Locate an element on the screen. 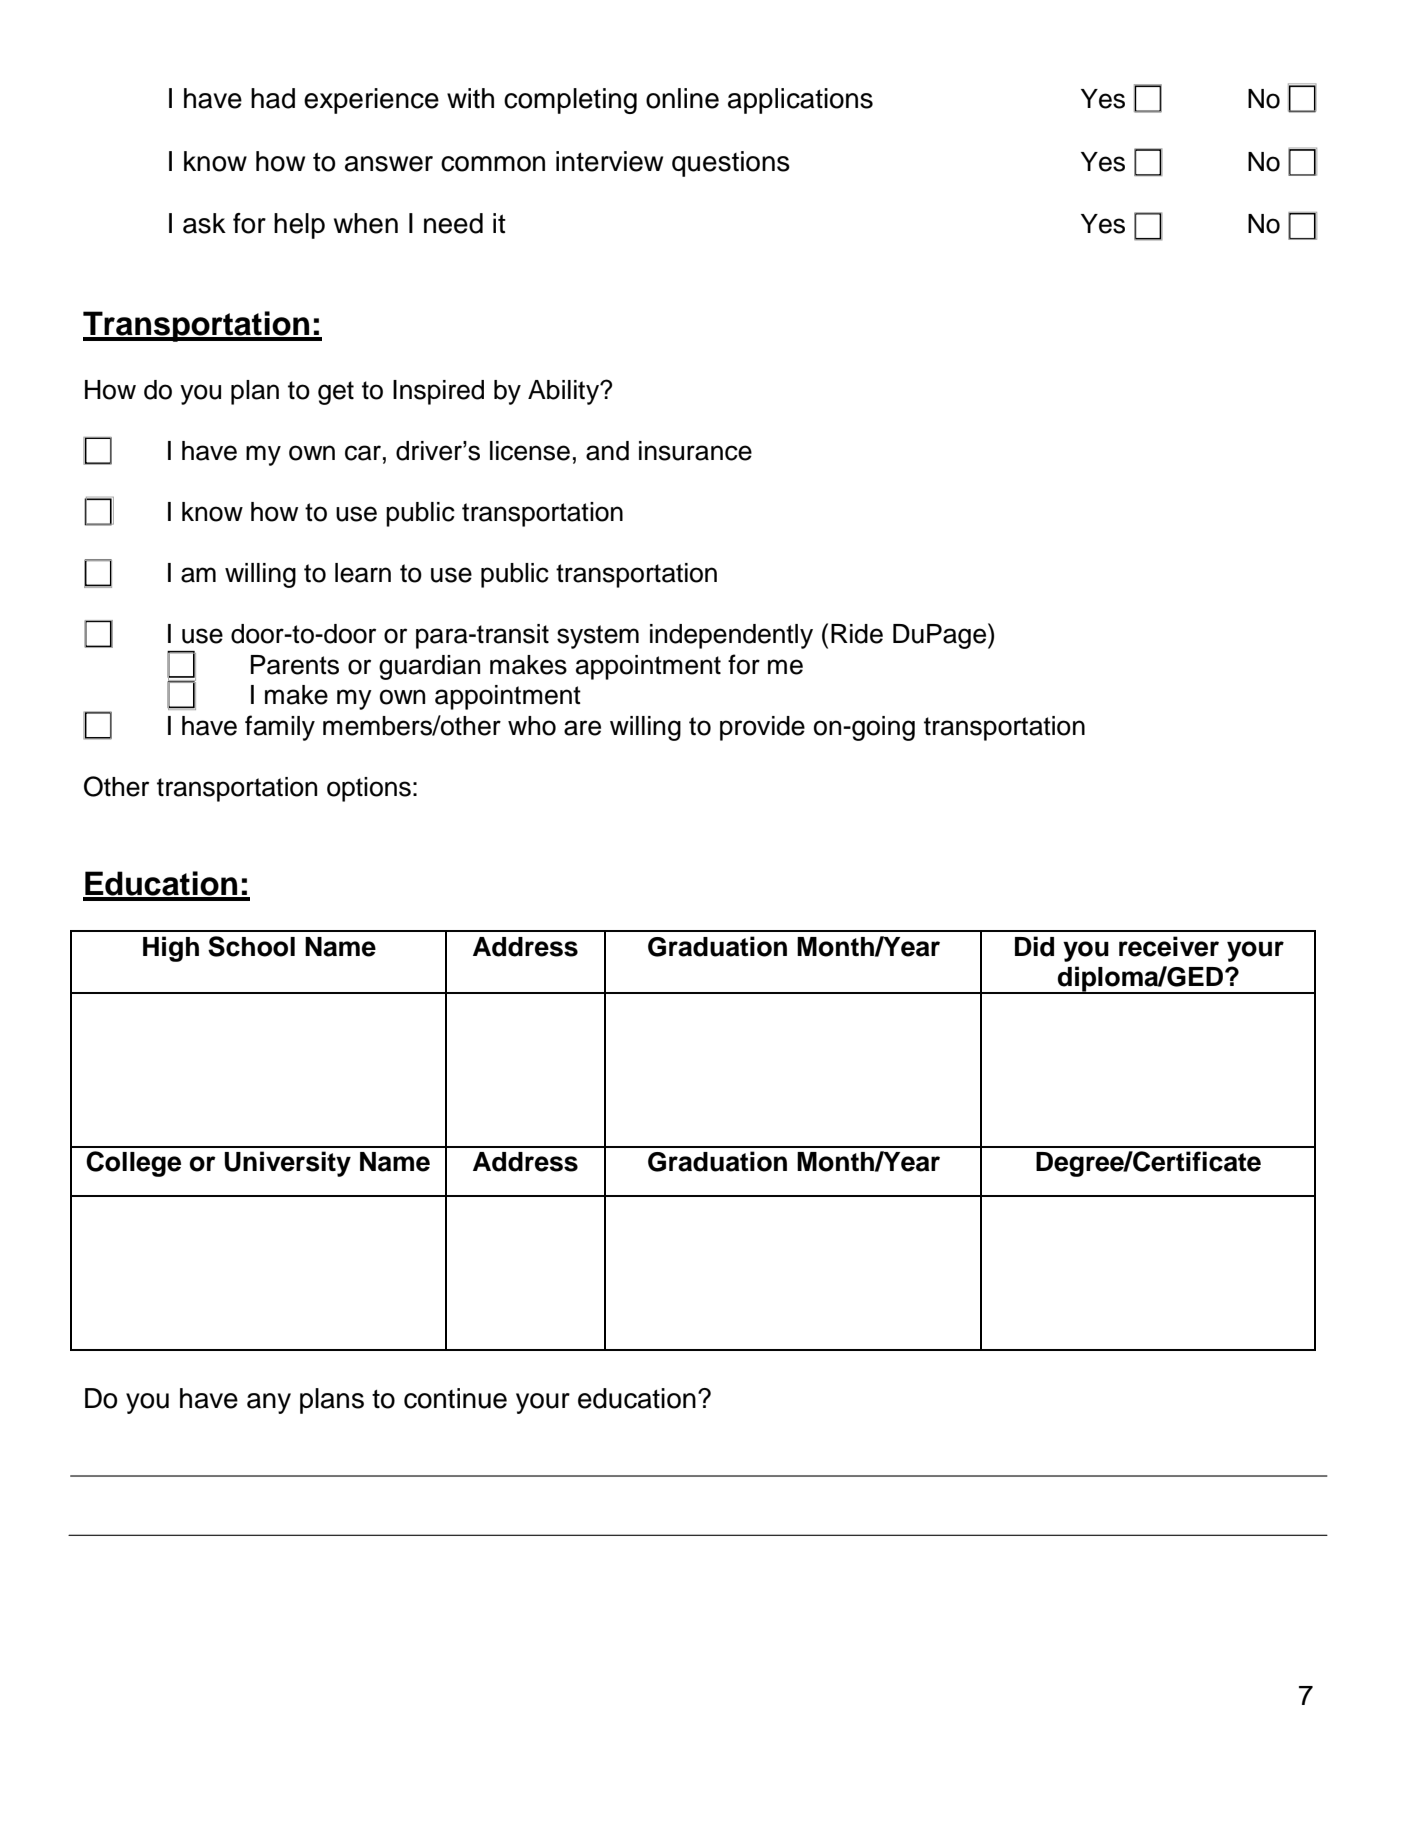 The width and height of the screenshot is (1412, 1827). Did is located at coordinates (1034, 946).
